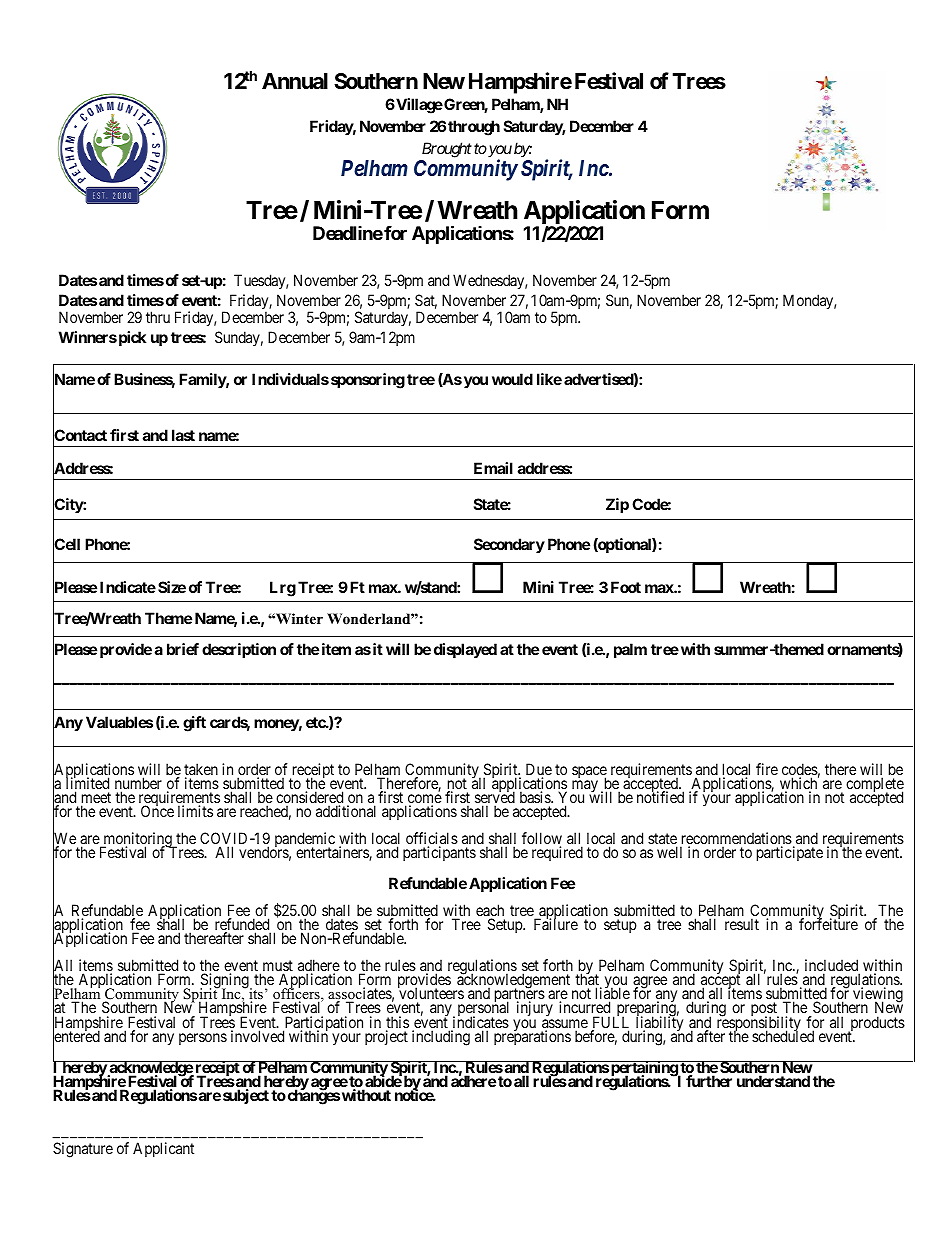  Describe the element at coordinates (163, 1149) in the screenshot. I see `Applicant` at that location.
